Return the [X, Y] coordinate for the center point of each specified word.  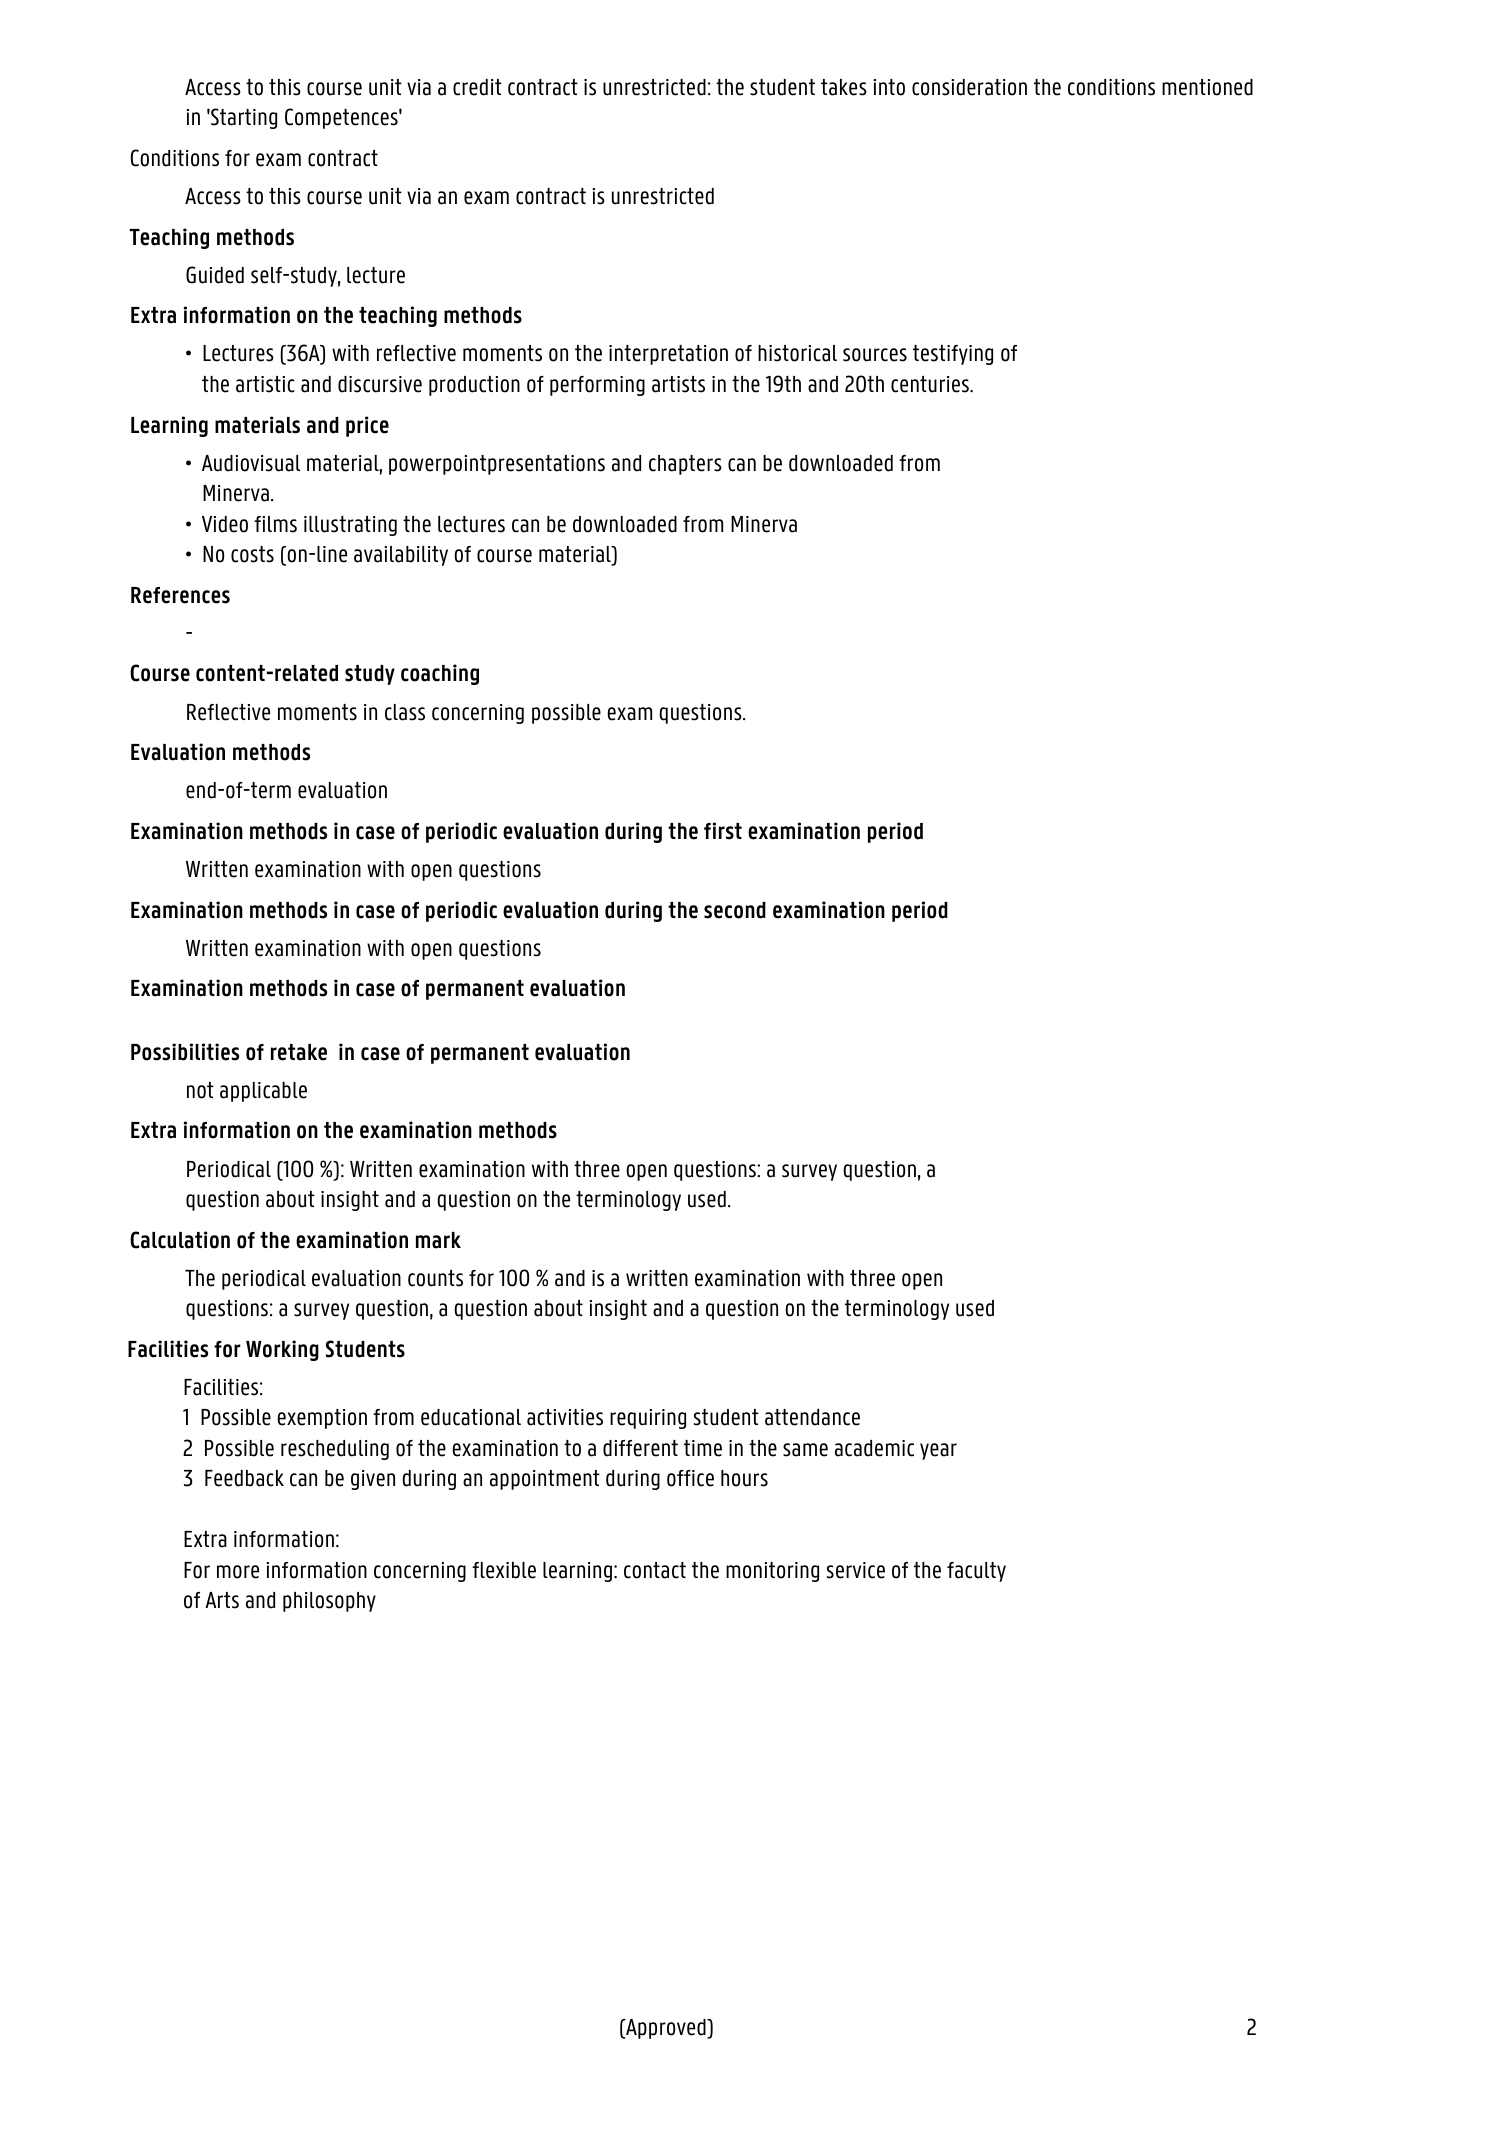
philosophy [329, 1602]
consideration [969, 87]
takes [844, 87]
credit [477, 87]
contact [655, 1570]
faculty [976, 1572]
